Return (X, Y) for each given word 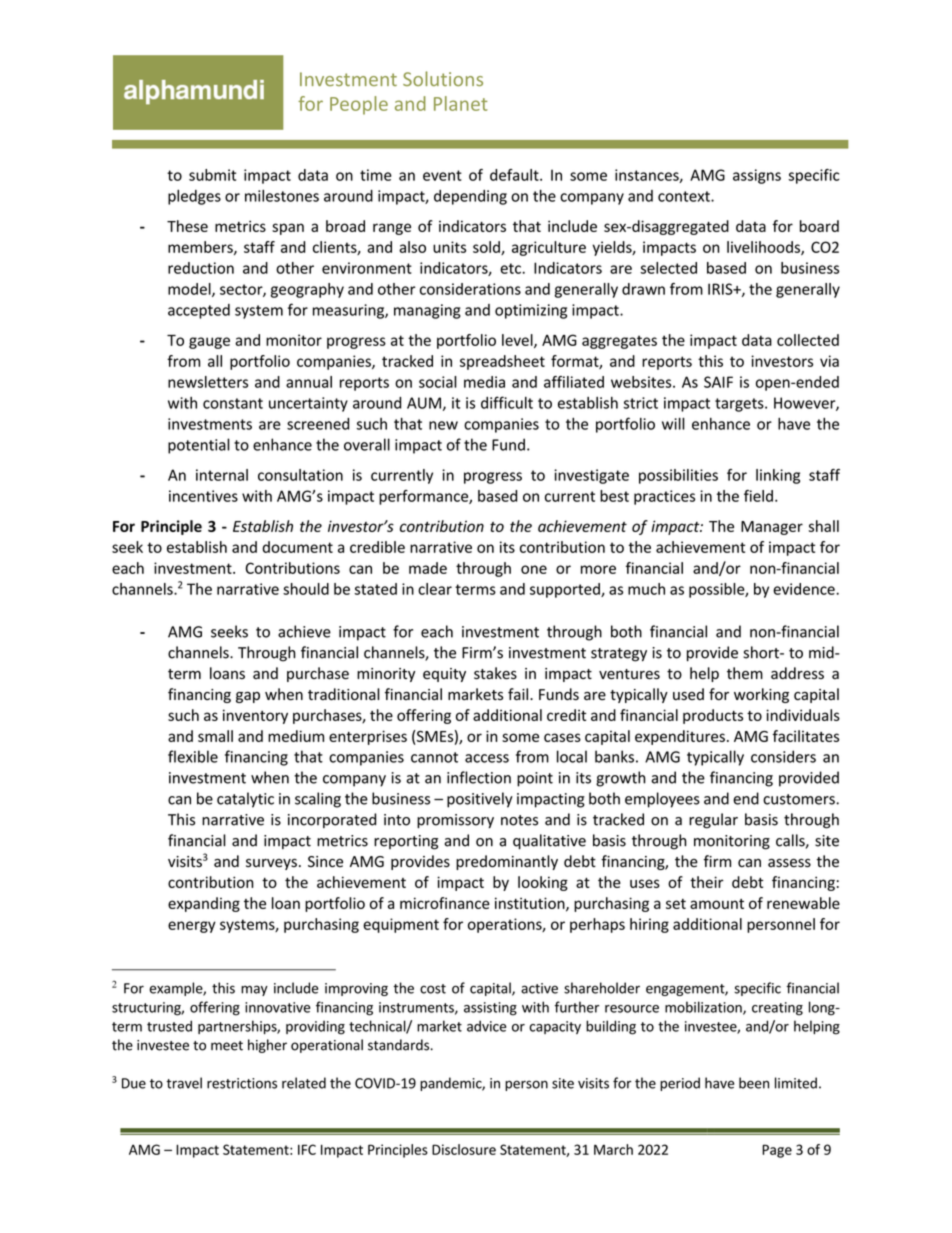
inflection (479, 777)
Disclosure (464, 1149)
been (754, 1083)
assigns (757, 176)
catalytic (245, 800)
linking (778, 476)
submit (212, 175)
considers (783, 756)
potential (199, 446)
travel (184, 1083)
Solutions (443, 78)
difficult (507, 402)
